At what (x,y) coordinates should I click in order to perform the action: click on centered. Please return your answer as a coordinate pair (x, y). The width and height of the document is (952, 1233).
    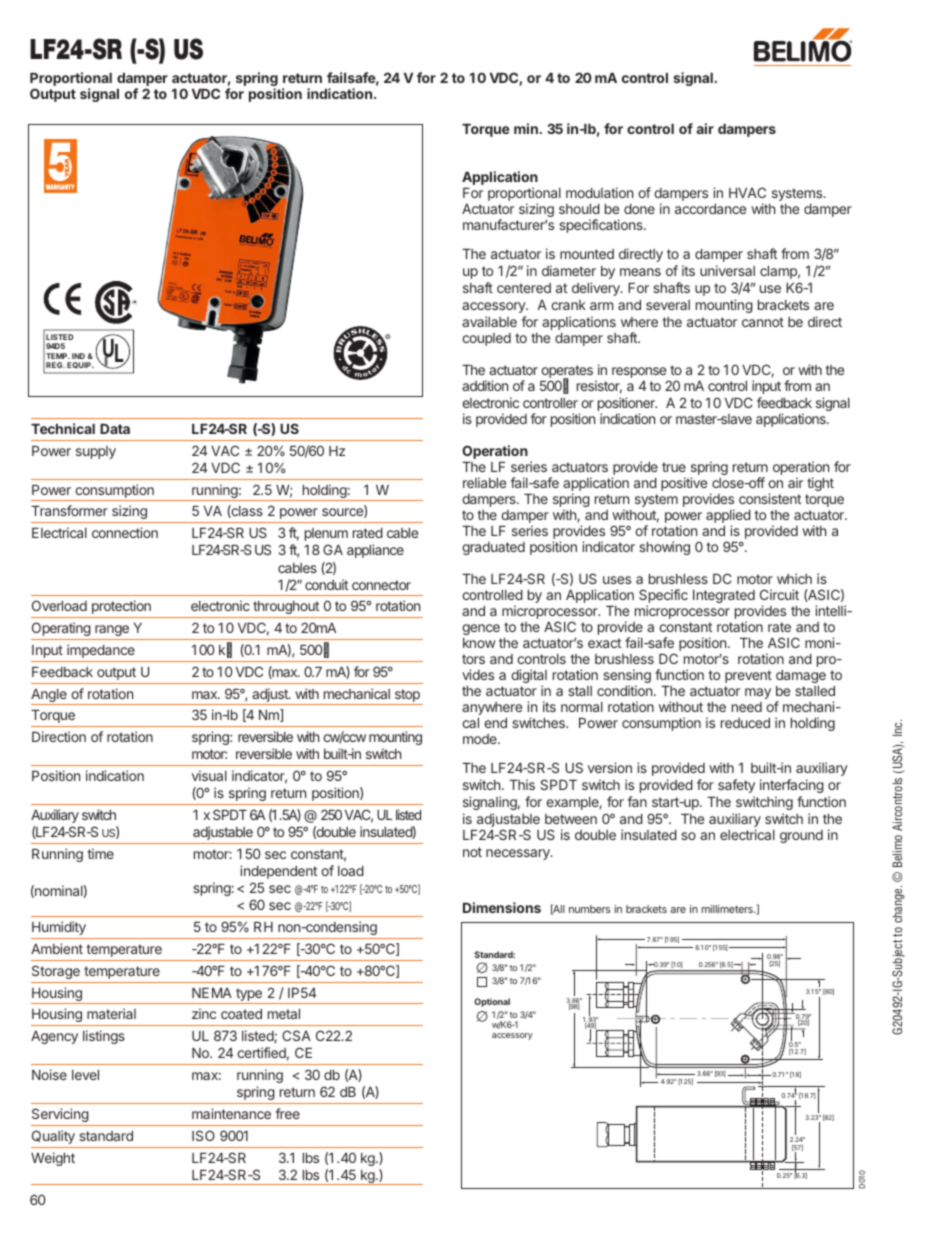
    Looking at the image, I should click on (524, 288).
